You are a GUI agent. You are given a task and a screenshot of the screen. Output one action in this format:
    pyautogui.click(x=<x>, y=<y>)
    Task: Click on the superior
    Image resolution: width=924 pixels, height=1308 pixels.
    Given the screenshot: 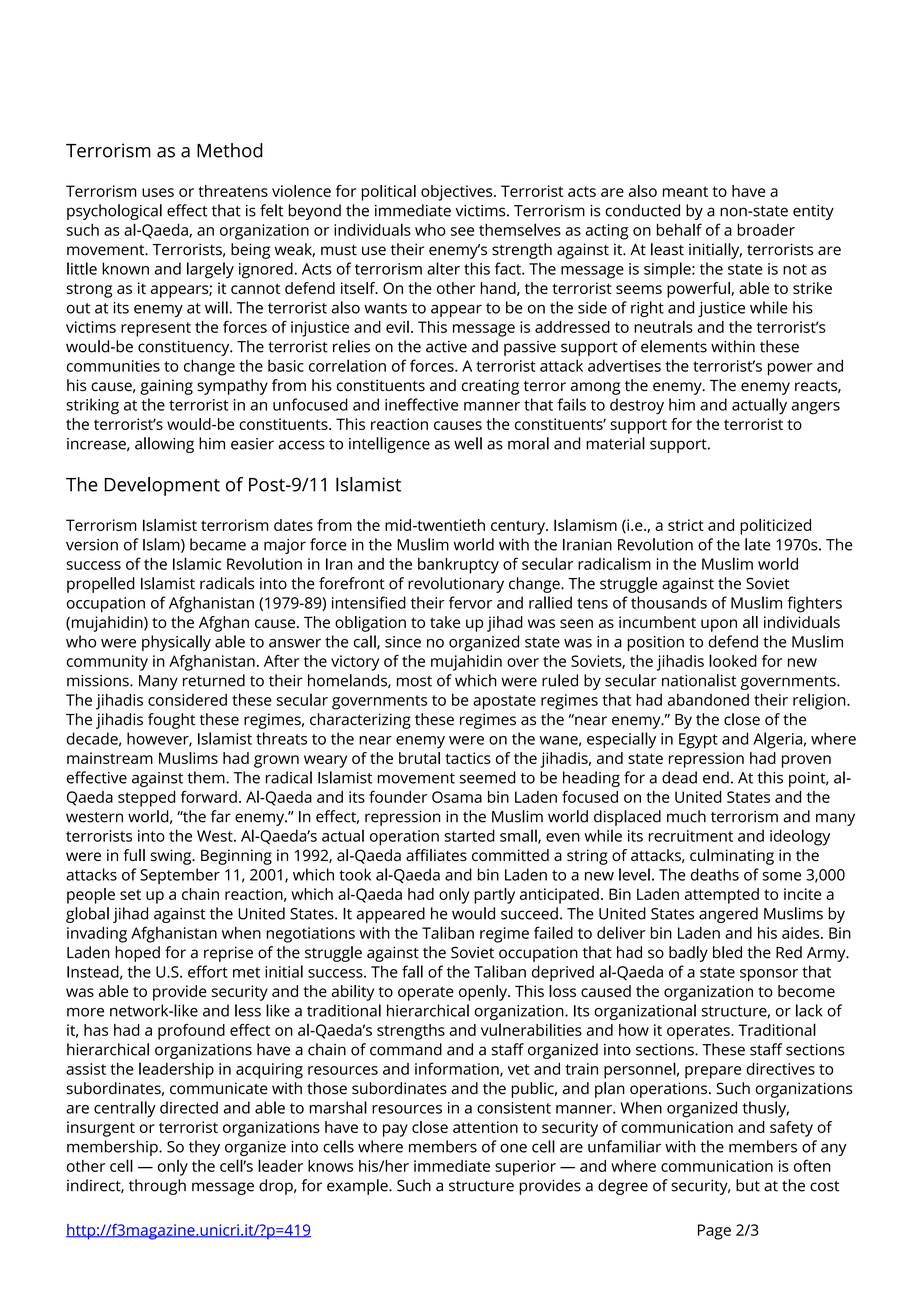 What is the action you would take?
    pyautogui.click(x=525, y=1168)
